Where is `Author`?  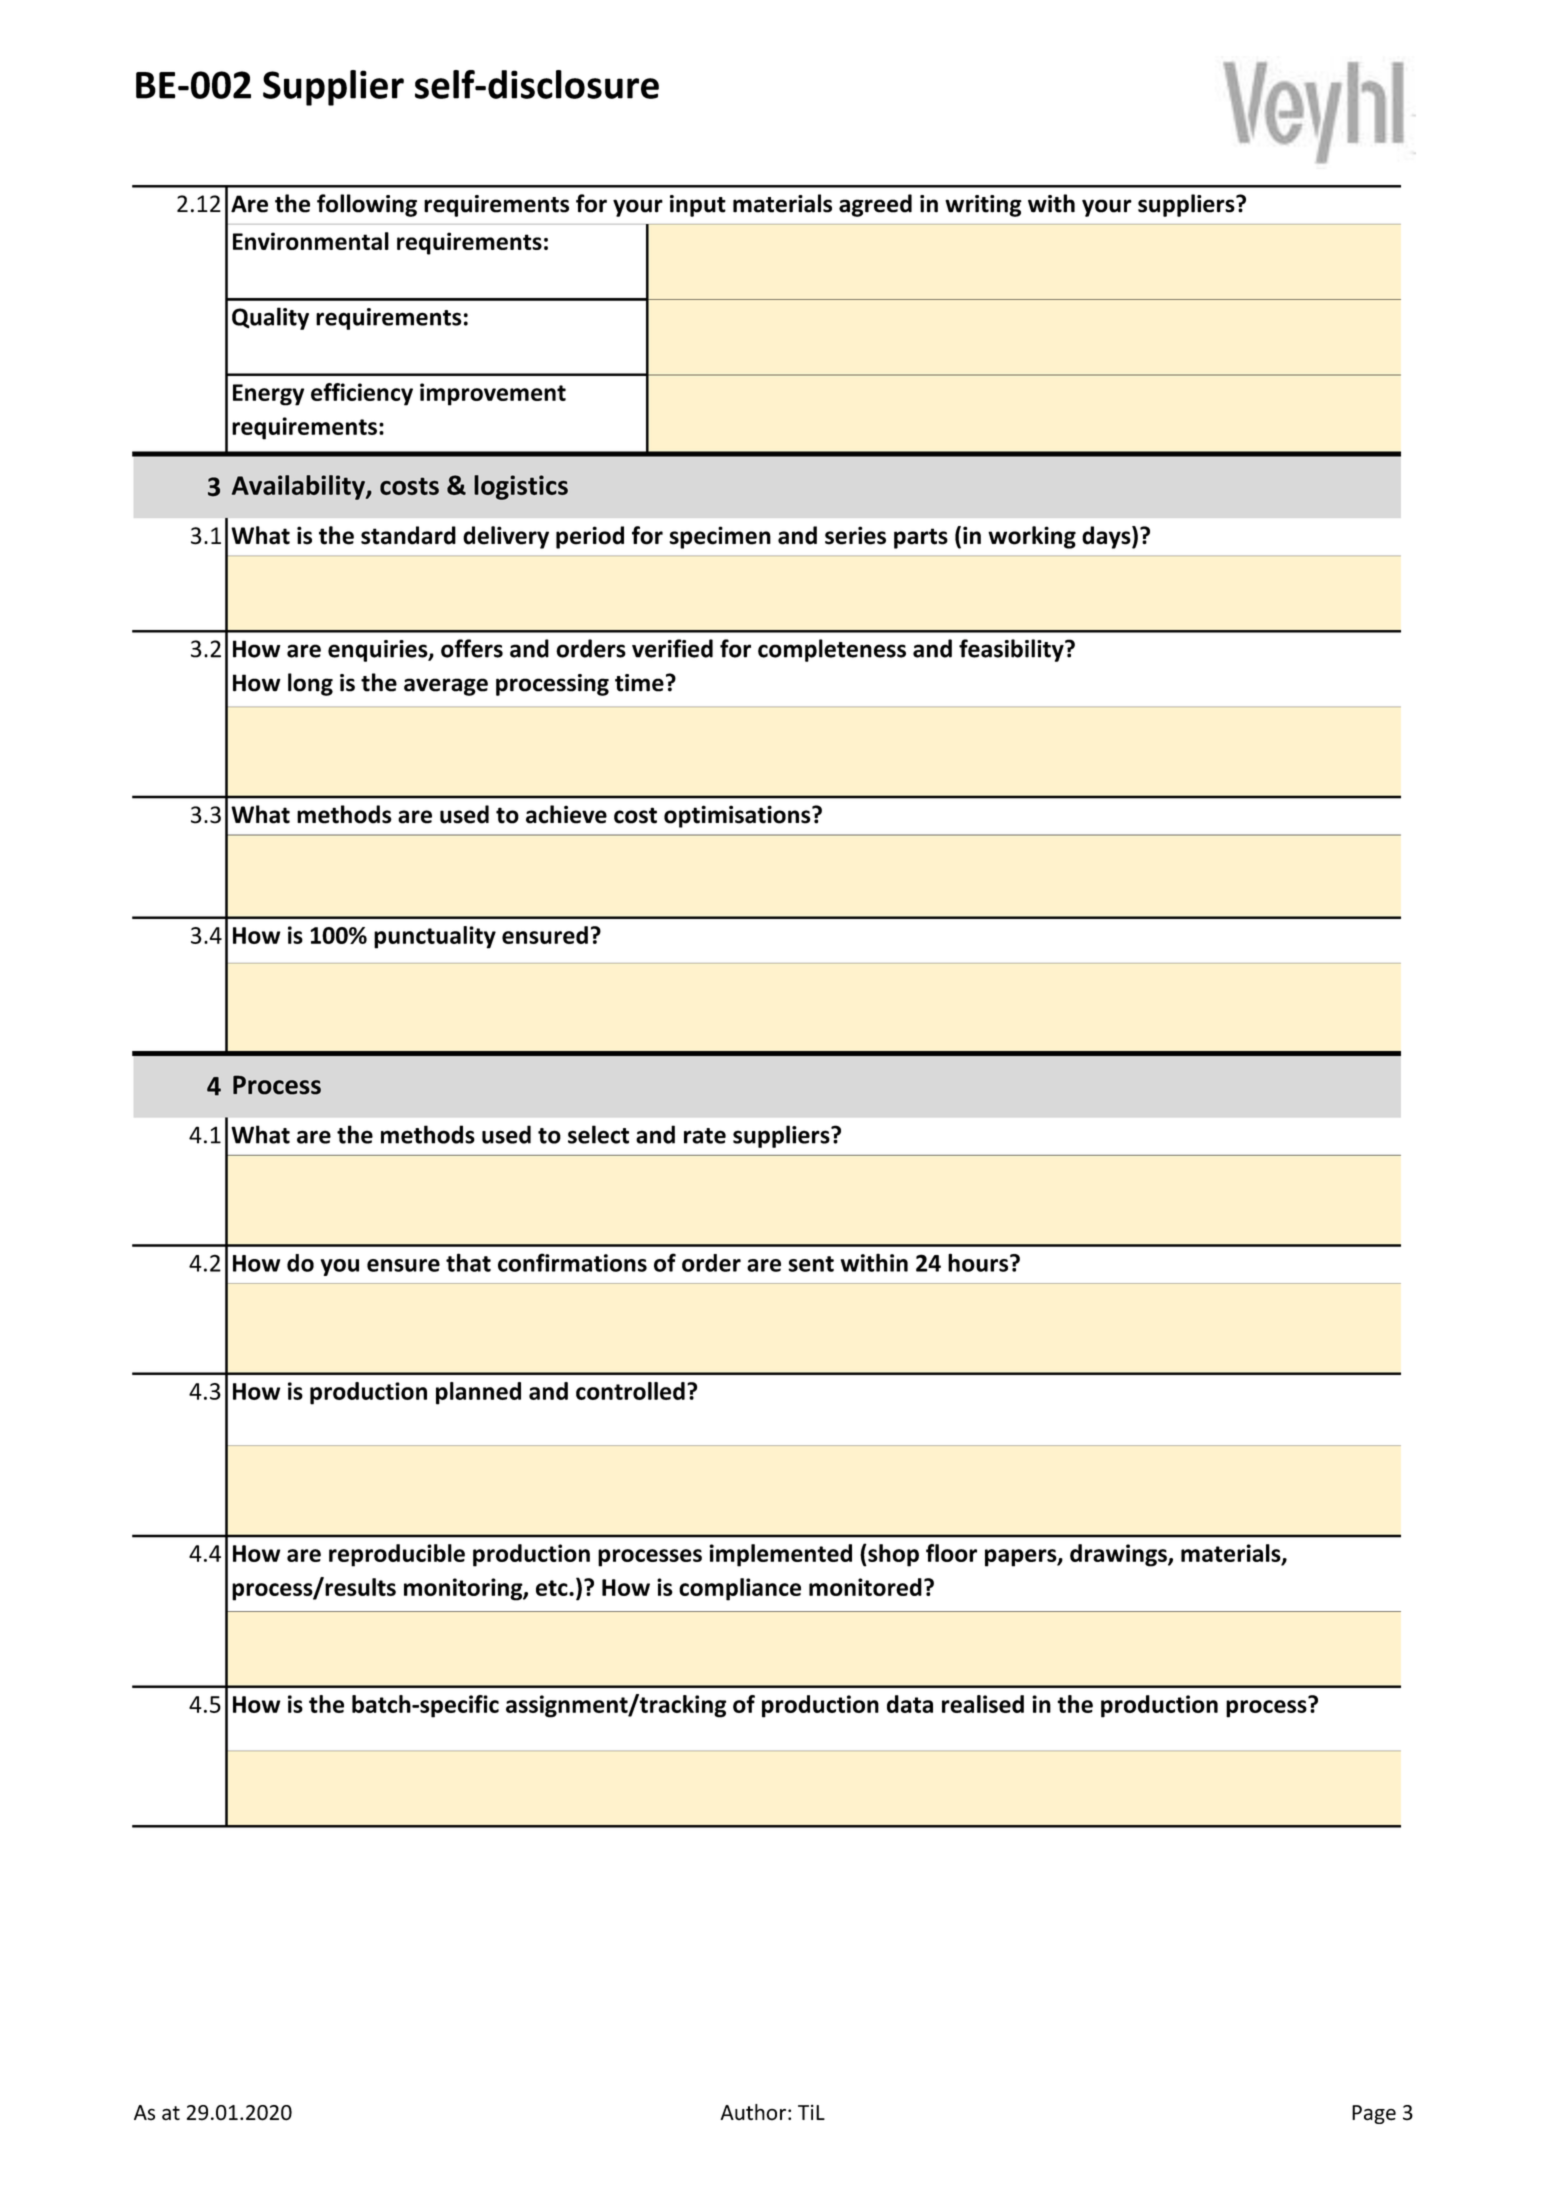 Author is located at coordinates (753, 2112).
